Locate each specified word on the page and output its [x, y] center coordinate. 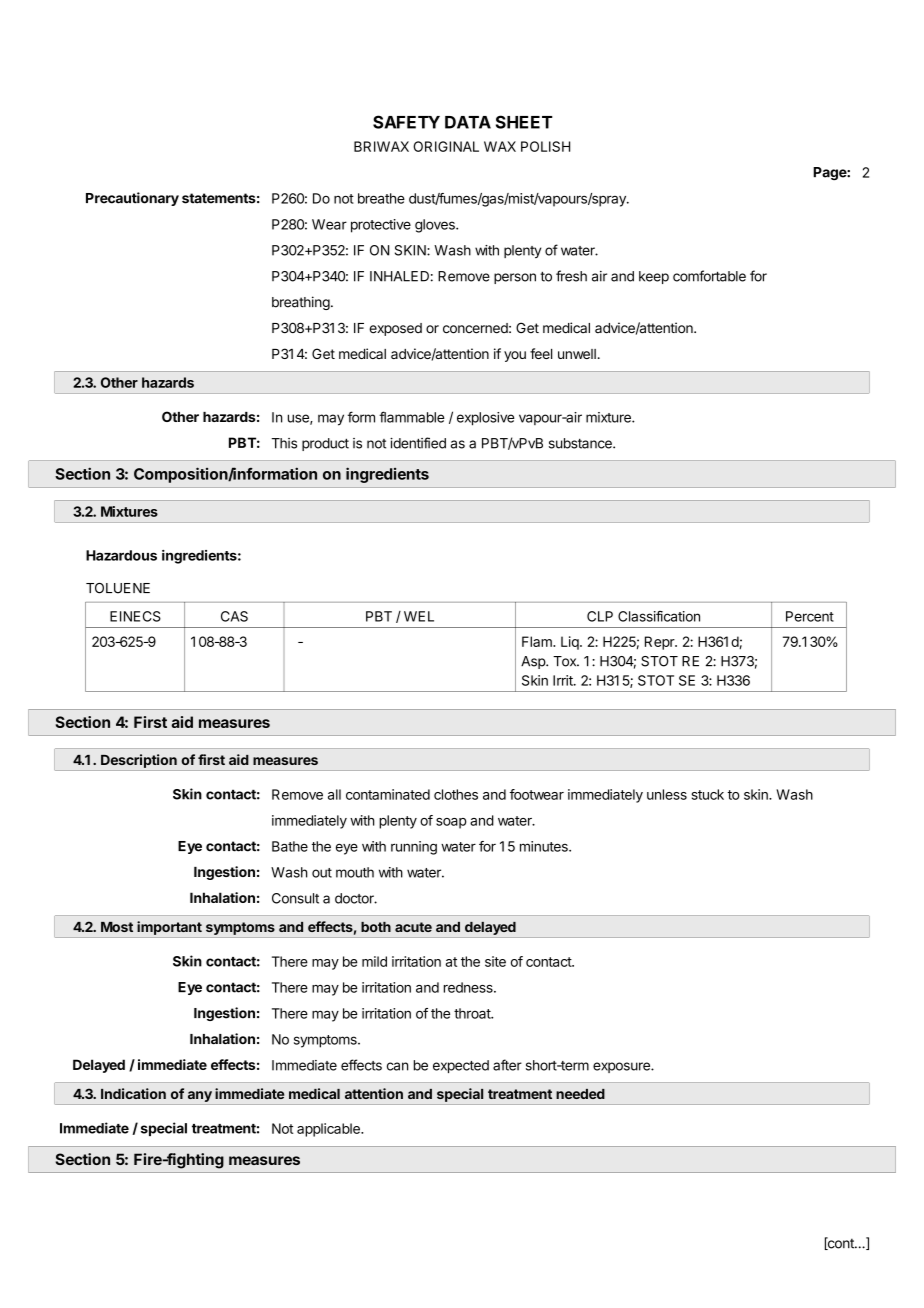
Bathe [290, 846]
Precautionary [132, 199]
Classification [659, 616]
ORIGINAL [446, 146]
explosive [486, 419]
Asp [534, 662]
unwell [577, 354]
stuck [708, 794]
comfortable [709, 276]
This [284, 443]
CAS [234, 616]
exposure [622, 1067]
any [200, 1096]
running [414, 848]
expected [461, 1066]
